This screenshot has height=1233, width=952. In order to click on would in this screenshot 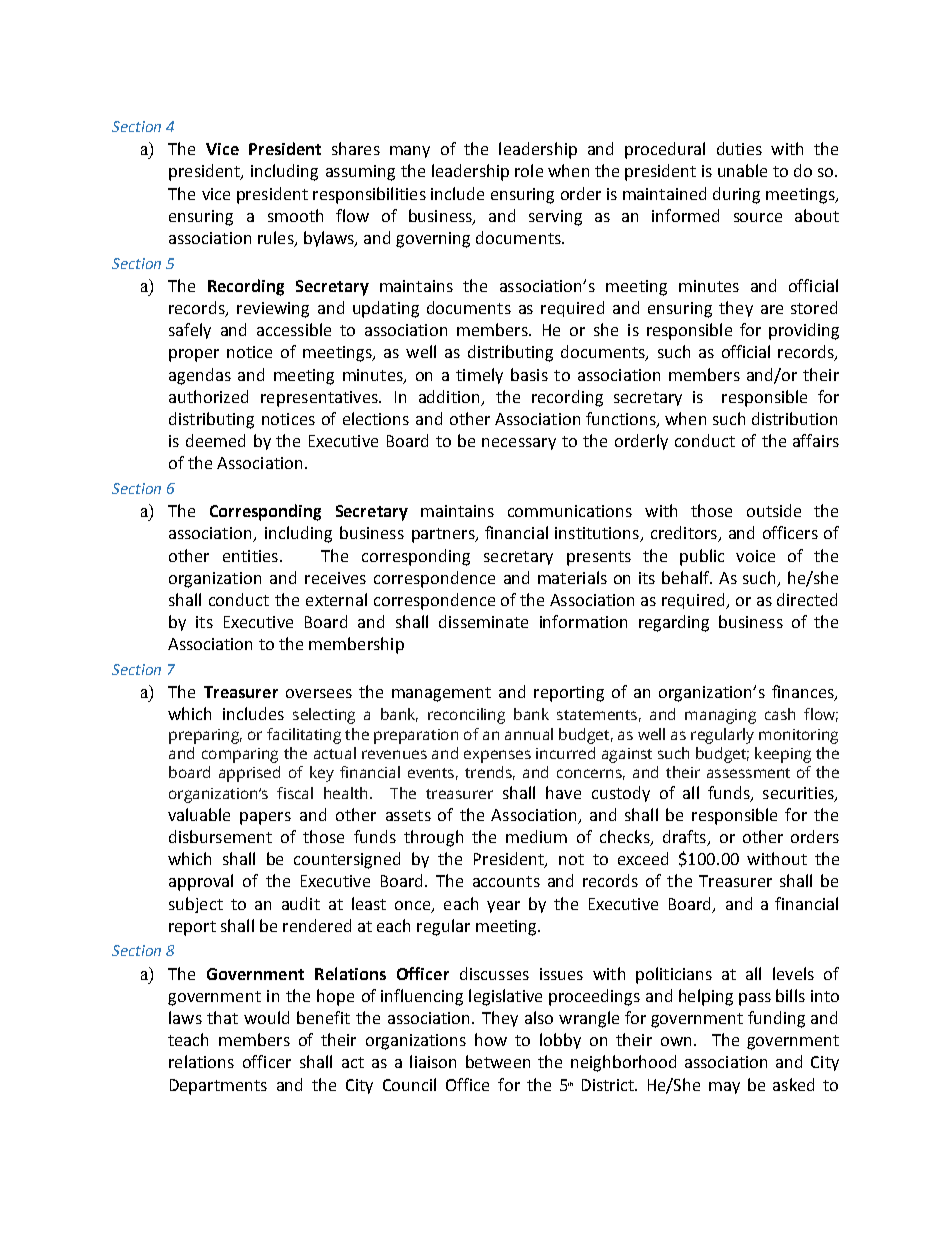, I will do `click(266, 1017)`.
